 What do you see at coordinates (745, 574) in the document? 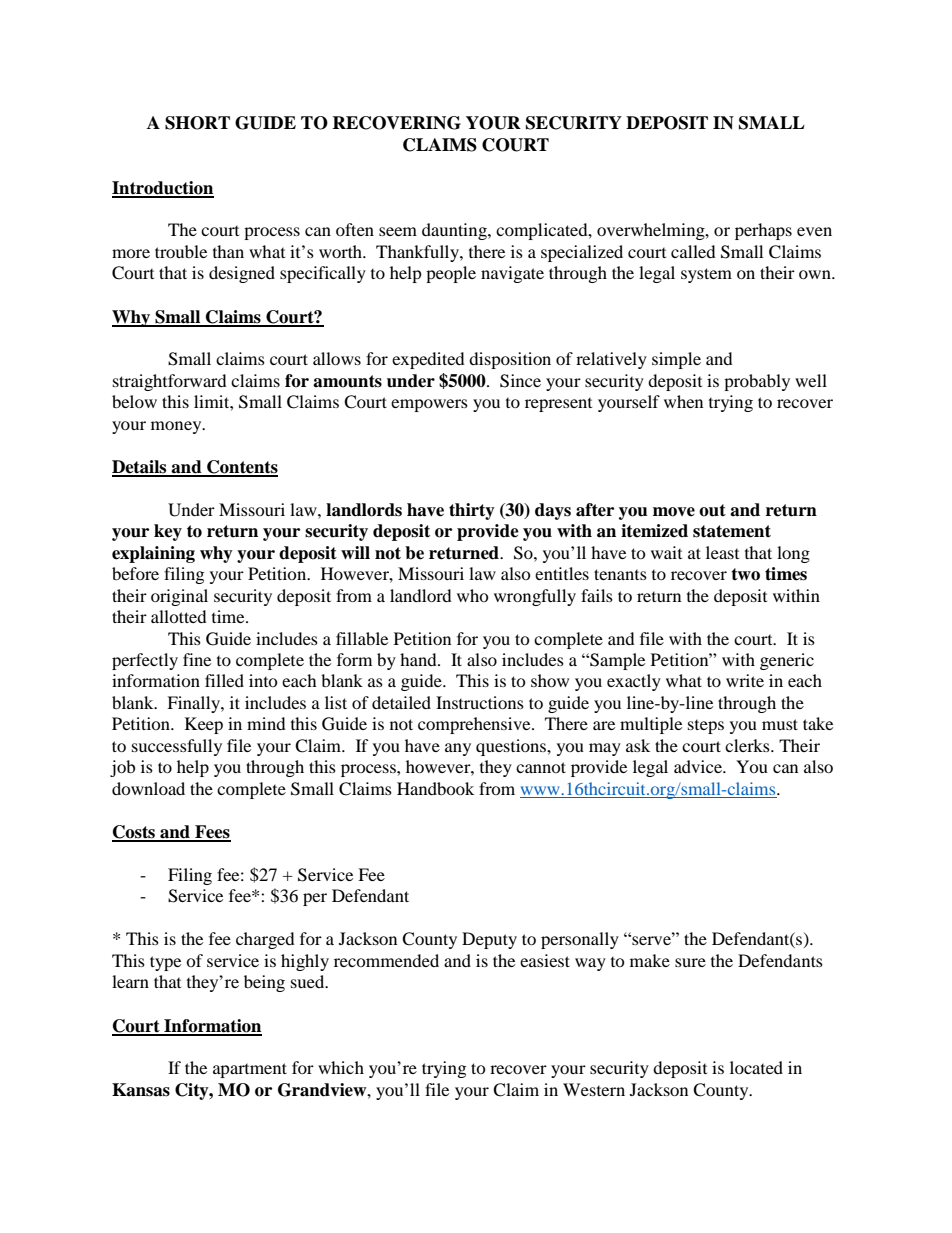
I see `two` at bounding box center [745, 574].
